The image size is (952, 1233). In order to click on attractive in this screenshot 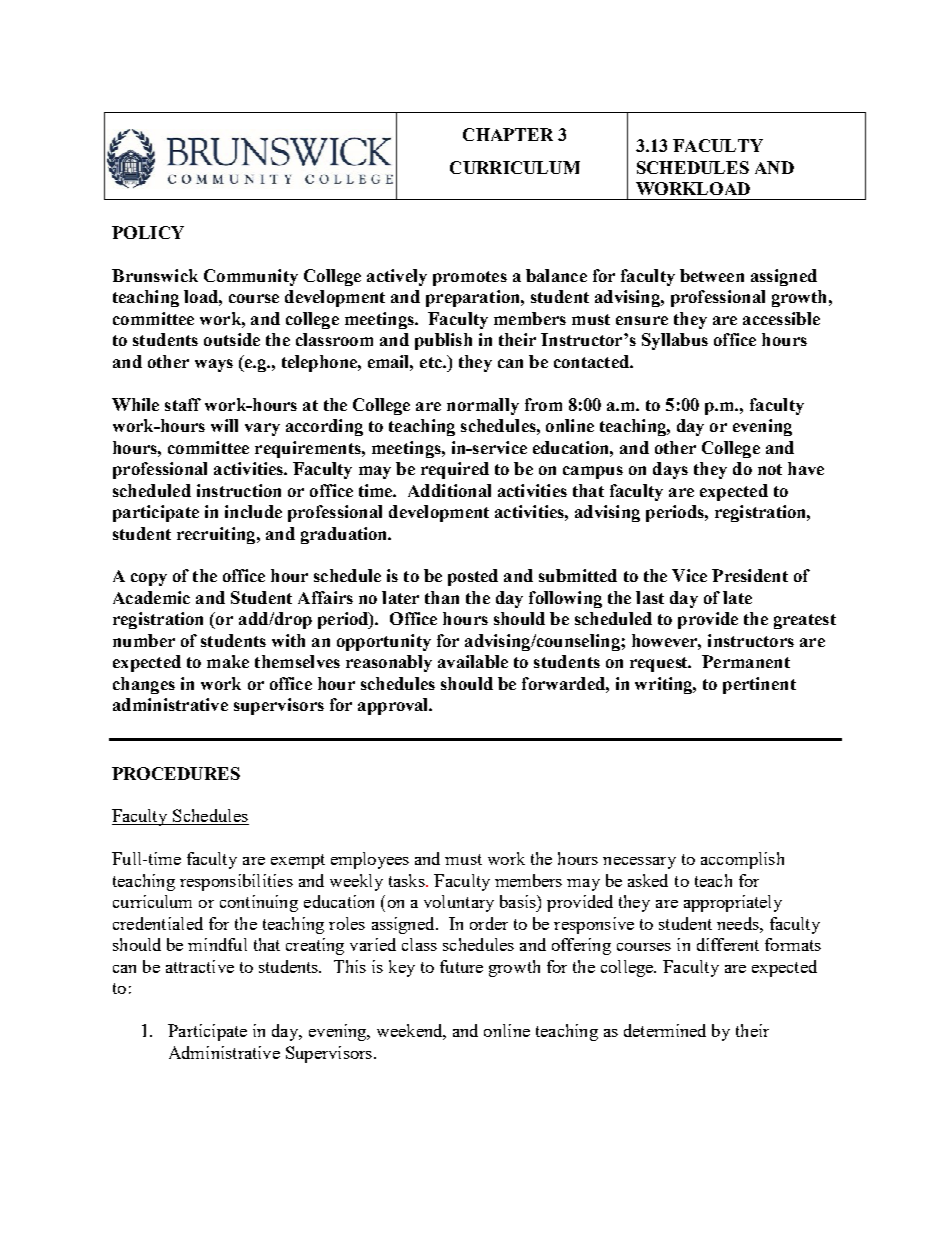, I will do `click(200, 966)`.
